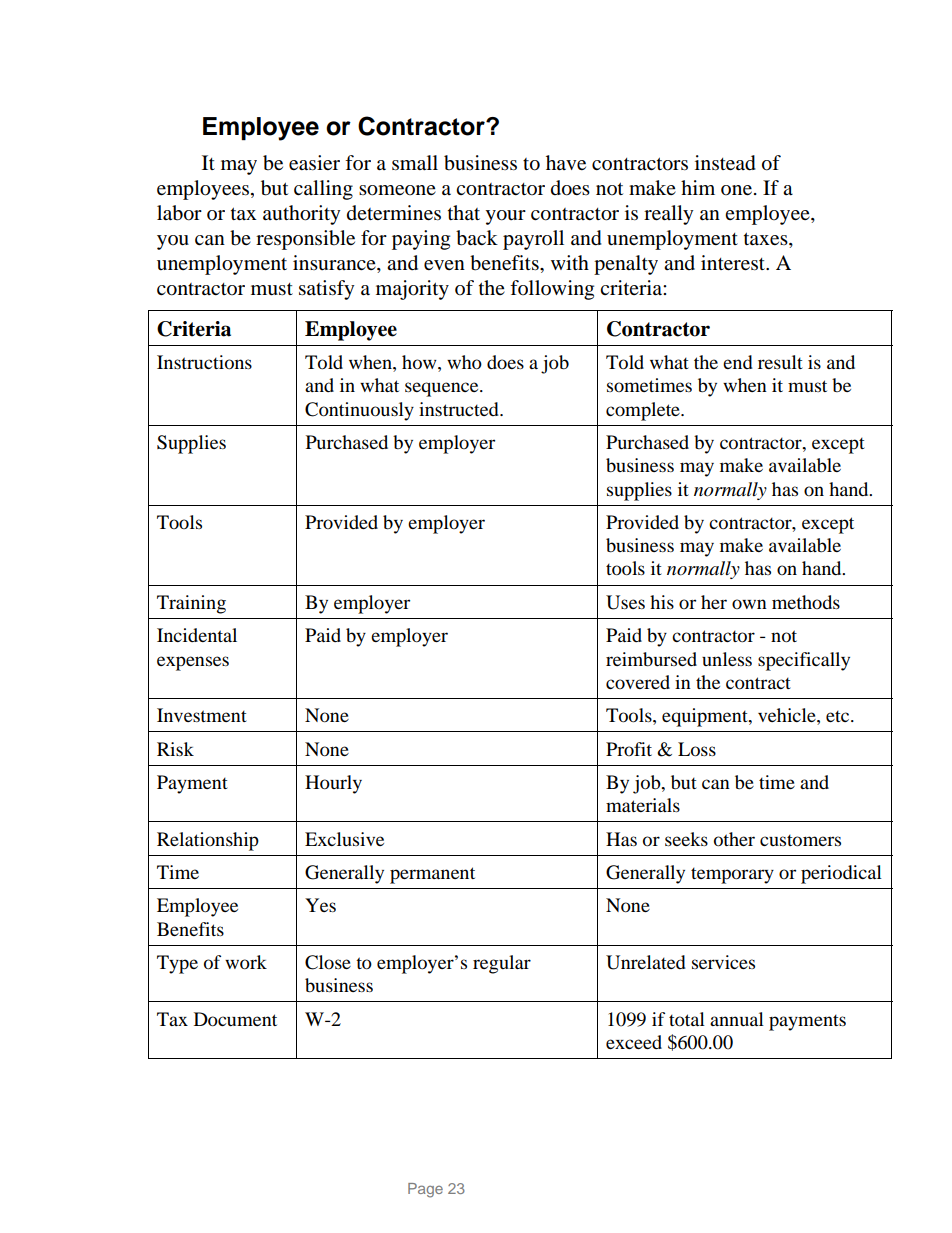  What do you see at coordinates (737, 1019) in the screenshot?
I see `annual` at bounding box center [737, 1019].
